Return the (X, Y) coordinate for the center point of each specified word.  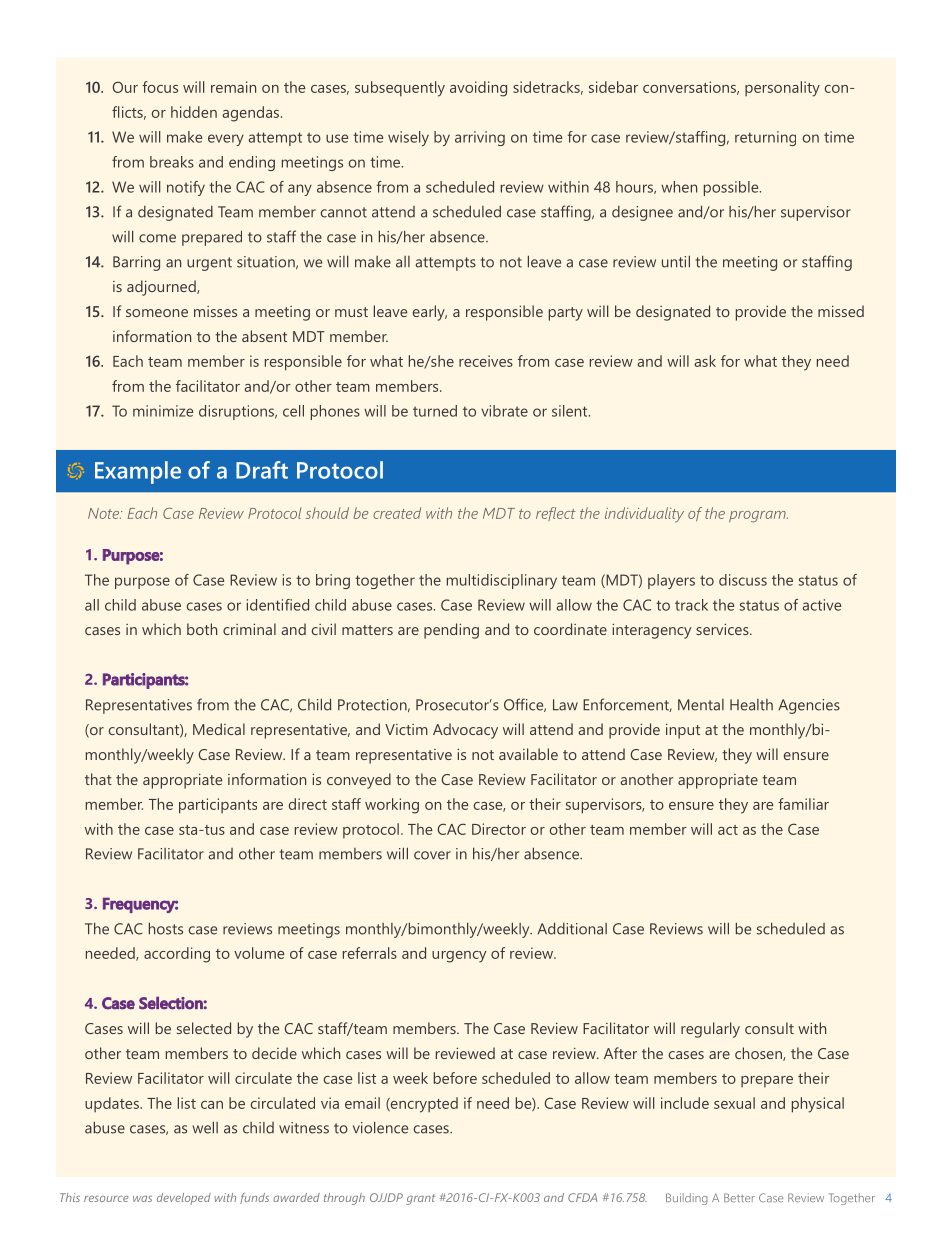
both (202, 629)
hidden (194, 112)
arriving (480, 138)
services (723, 629)
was (142, 1199)
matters (367, 630)
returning (765, 138)
